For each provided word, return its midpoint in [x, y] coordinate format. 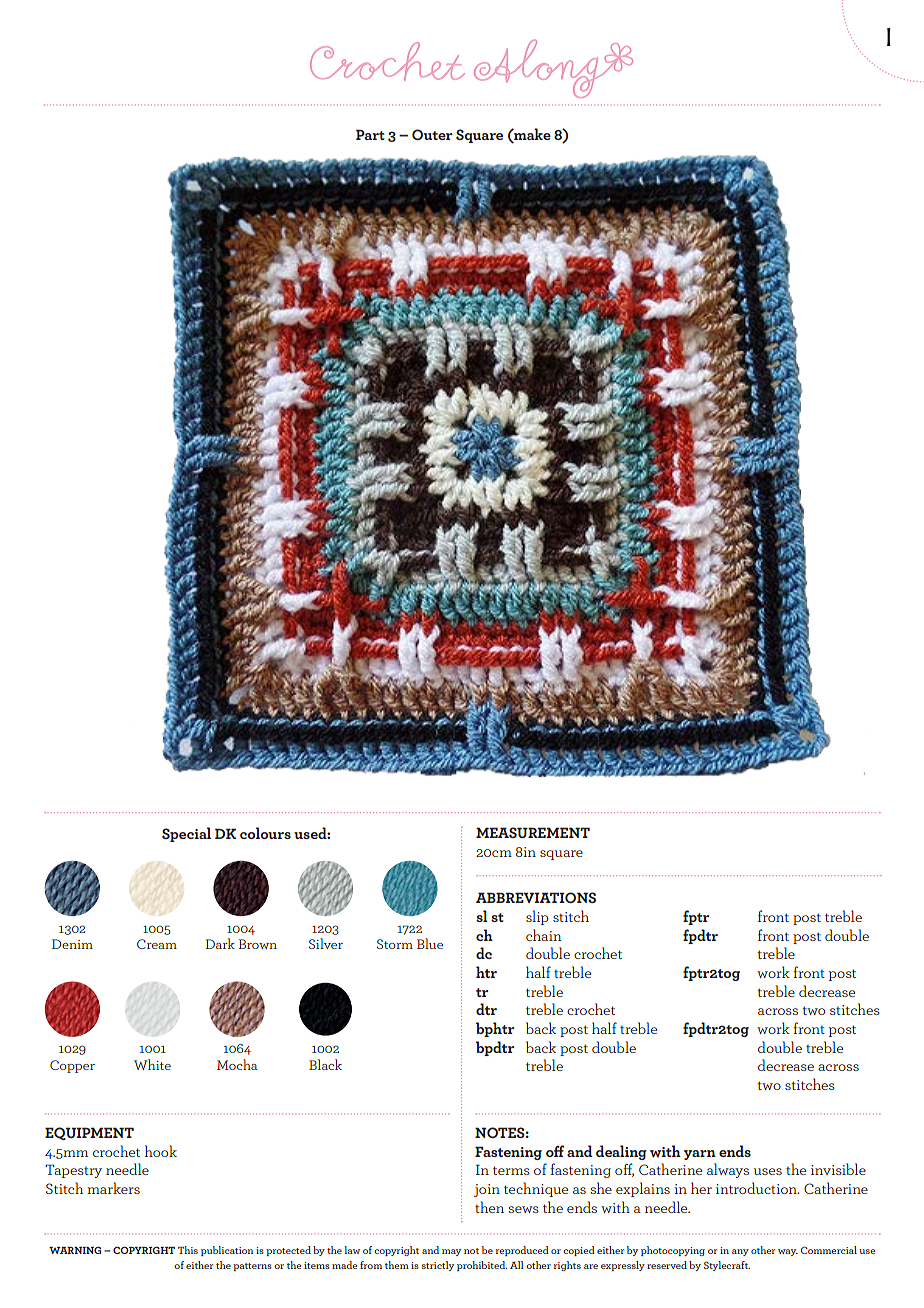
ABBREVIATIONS [536, 897]
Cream [157, 944]
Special [186, 834]
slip [537, 917]
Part [370, 134]
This [188, 1250]
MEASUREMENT [533, 832]
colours [265, 833]
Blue [430, 943]
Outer [432, 134]
